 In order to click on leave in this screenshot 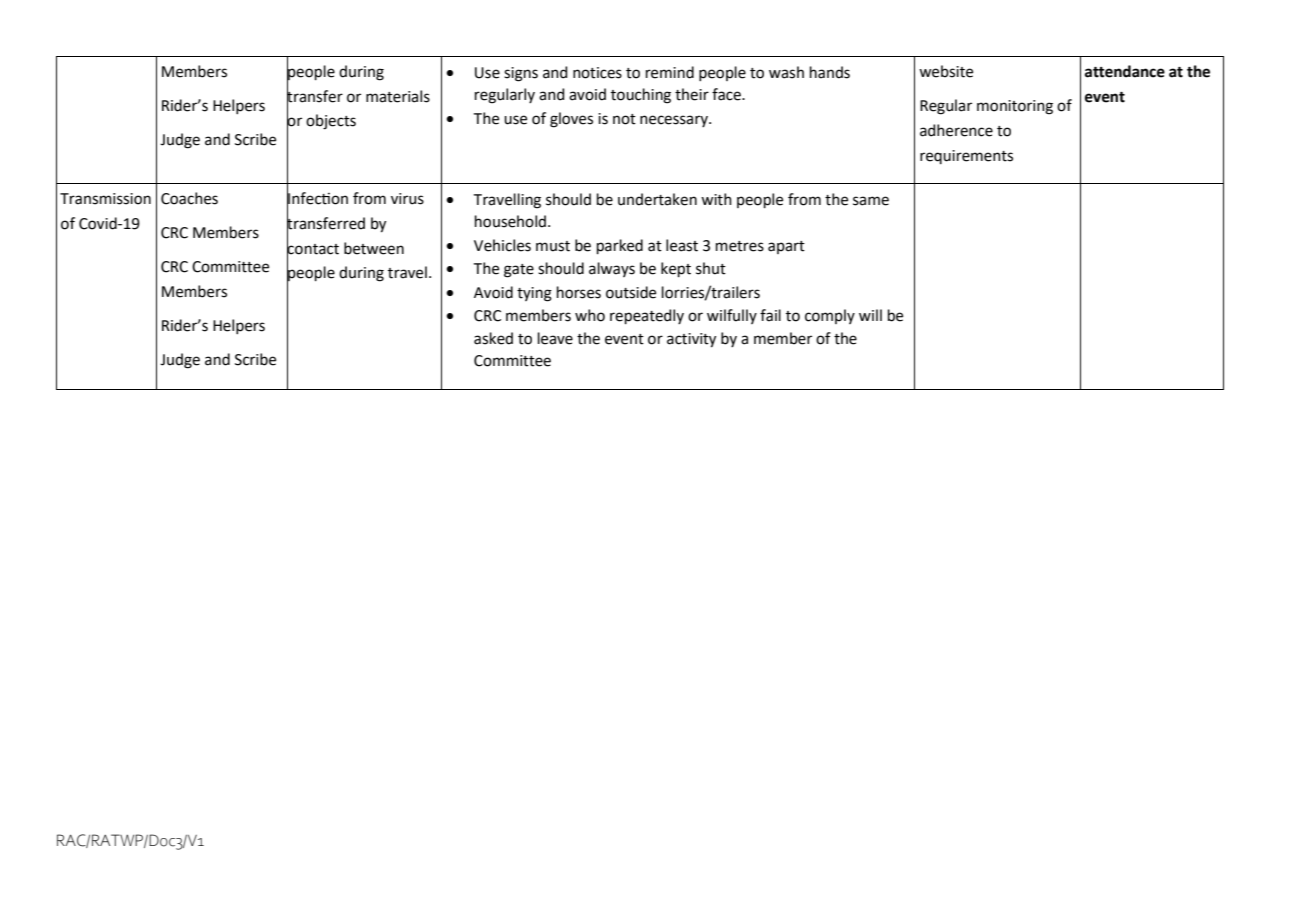, I will do `click(555, 338)`.
